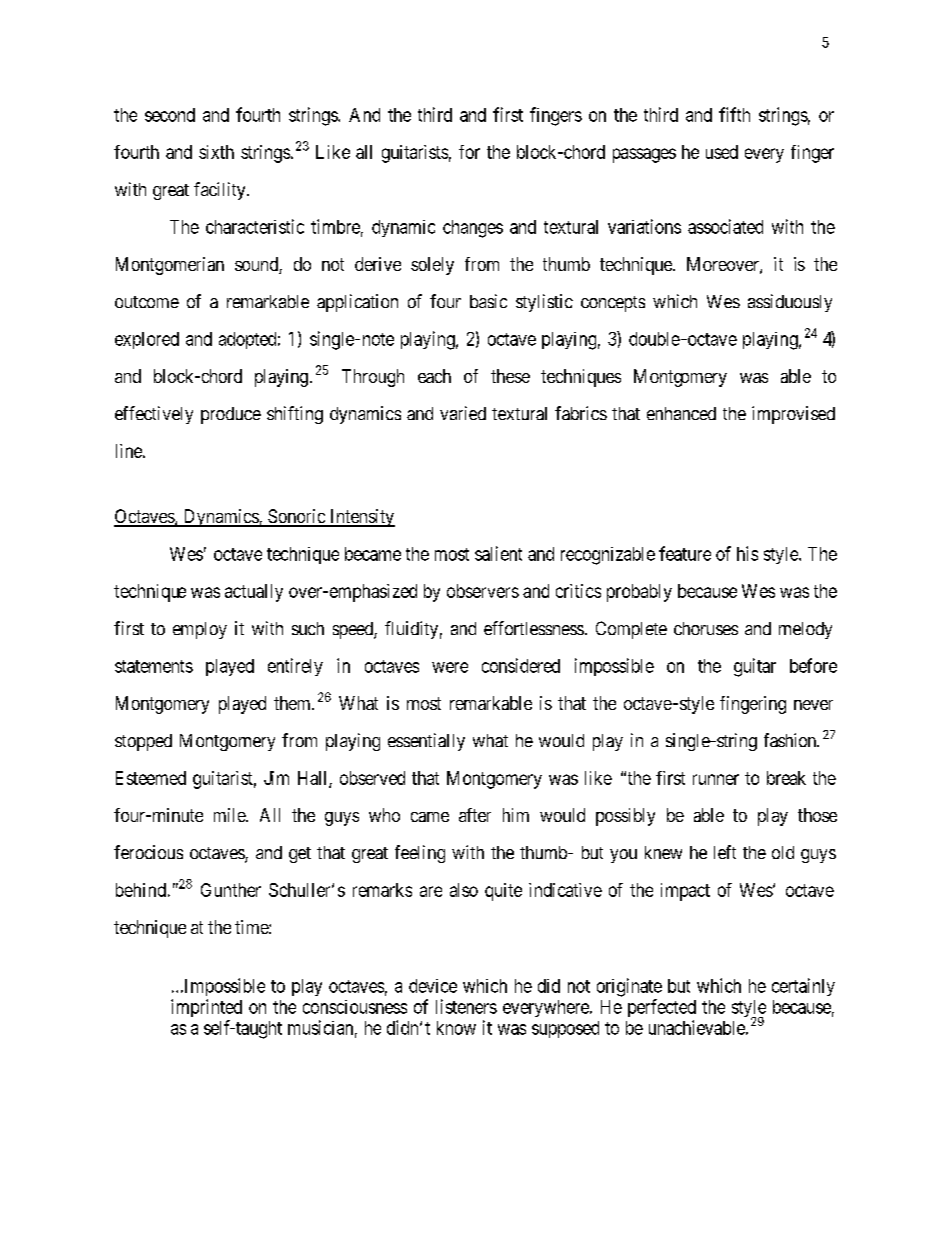  What do you see at coordinates (254, 593) in the image?
I see `actually` at bounding box center [254, 593].
